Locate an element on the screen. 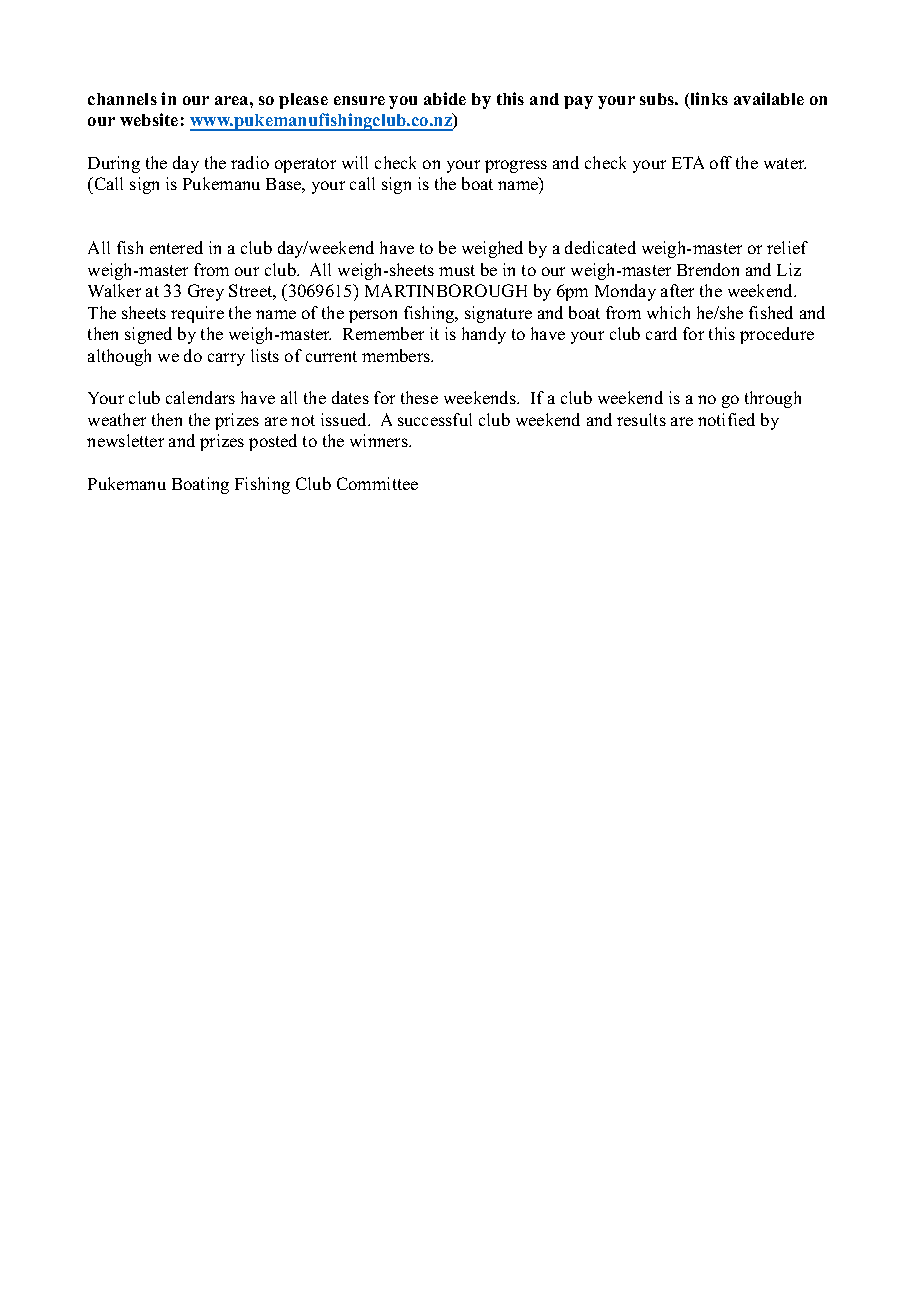 This screenshot has width=924, height=1308. website is located at coordinates (149, 119).
